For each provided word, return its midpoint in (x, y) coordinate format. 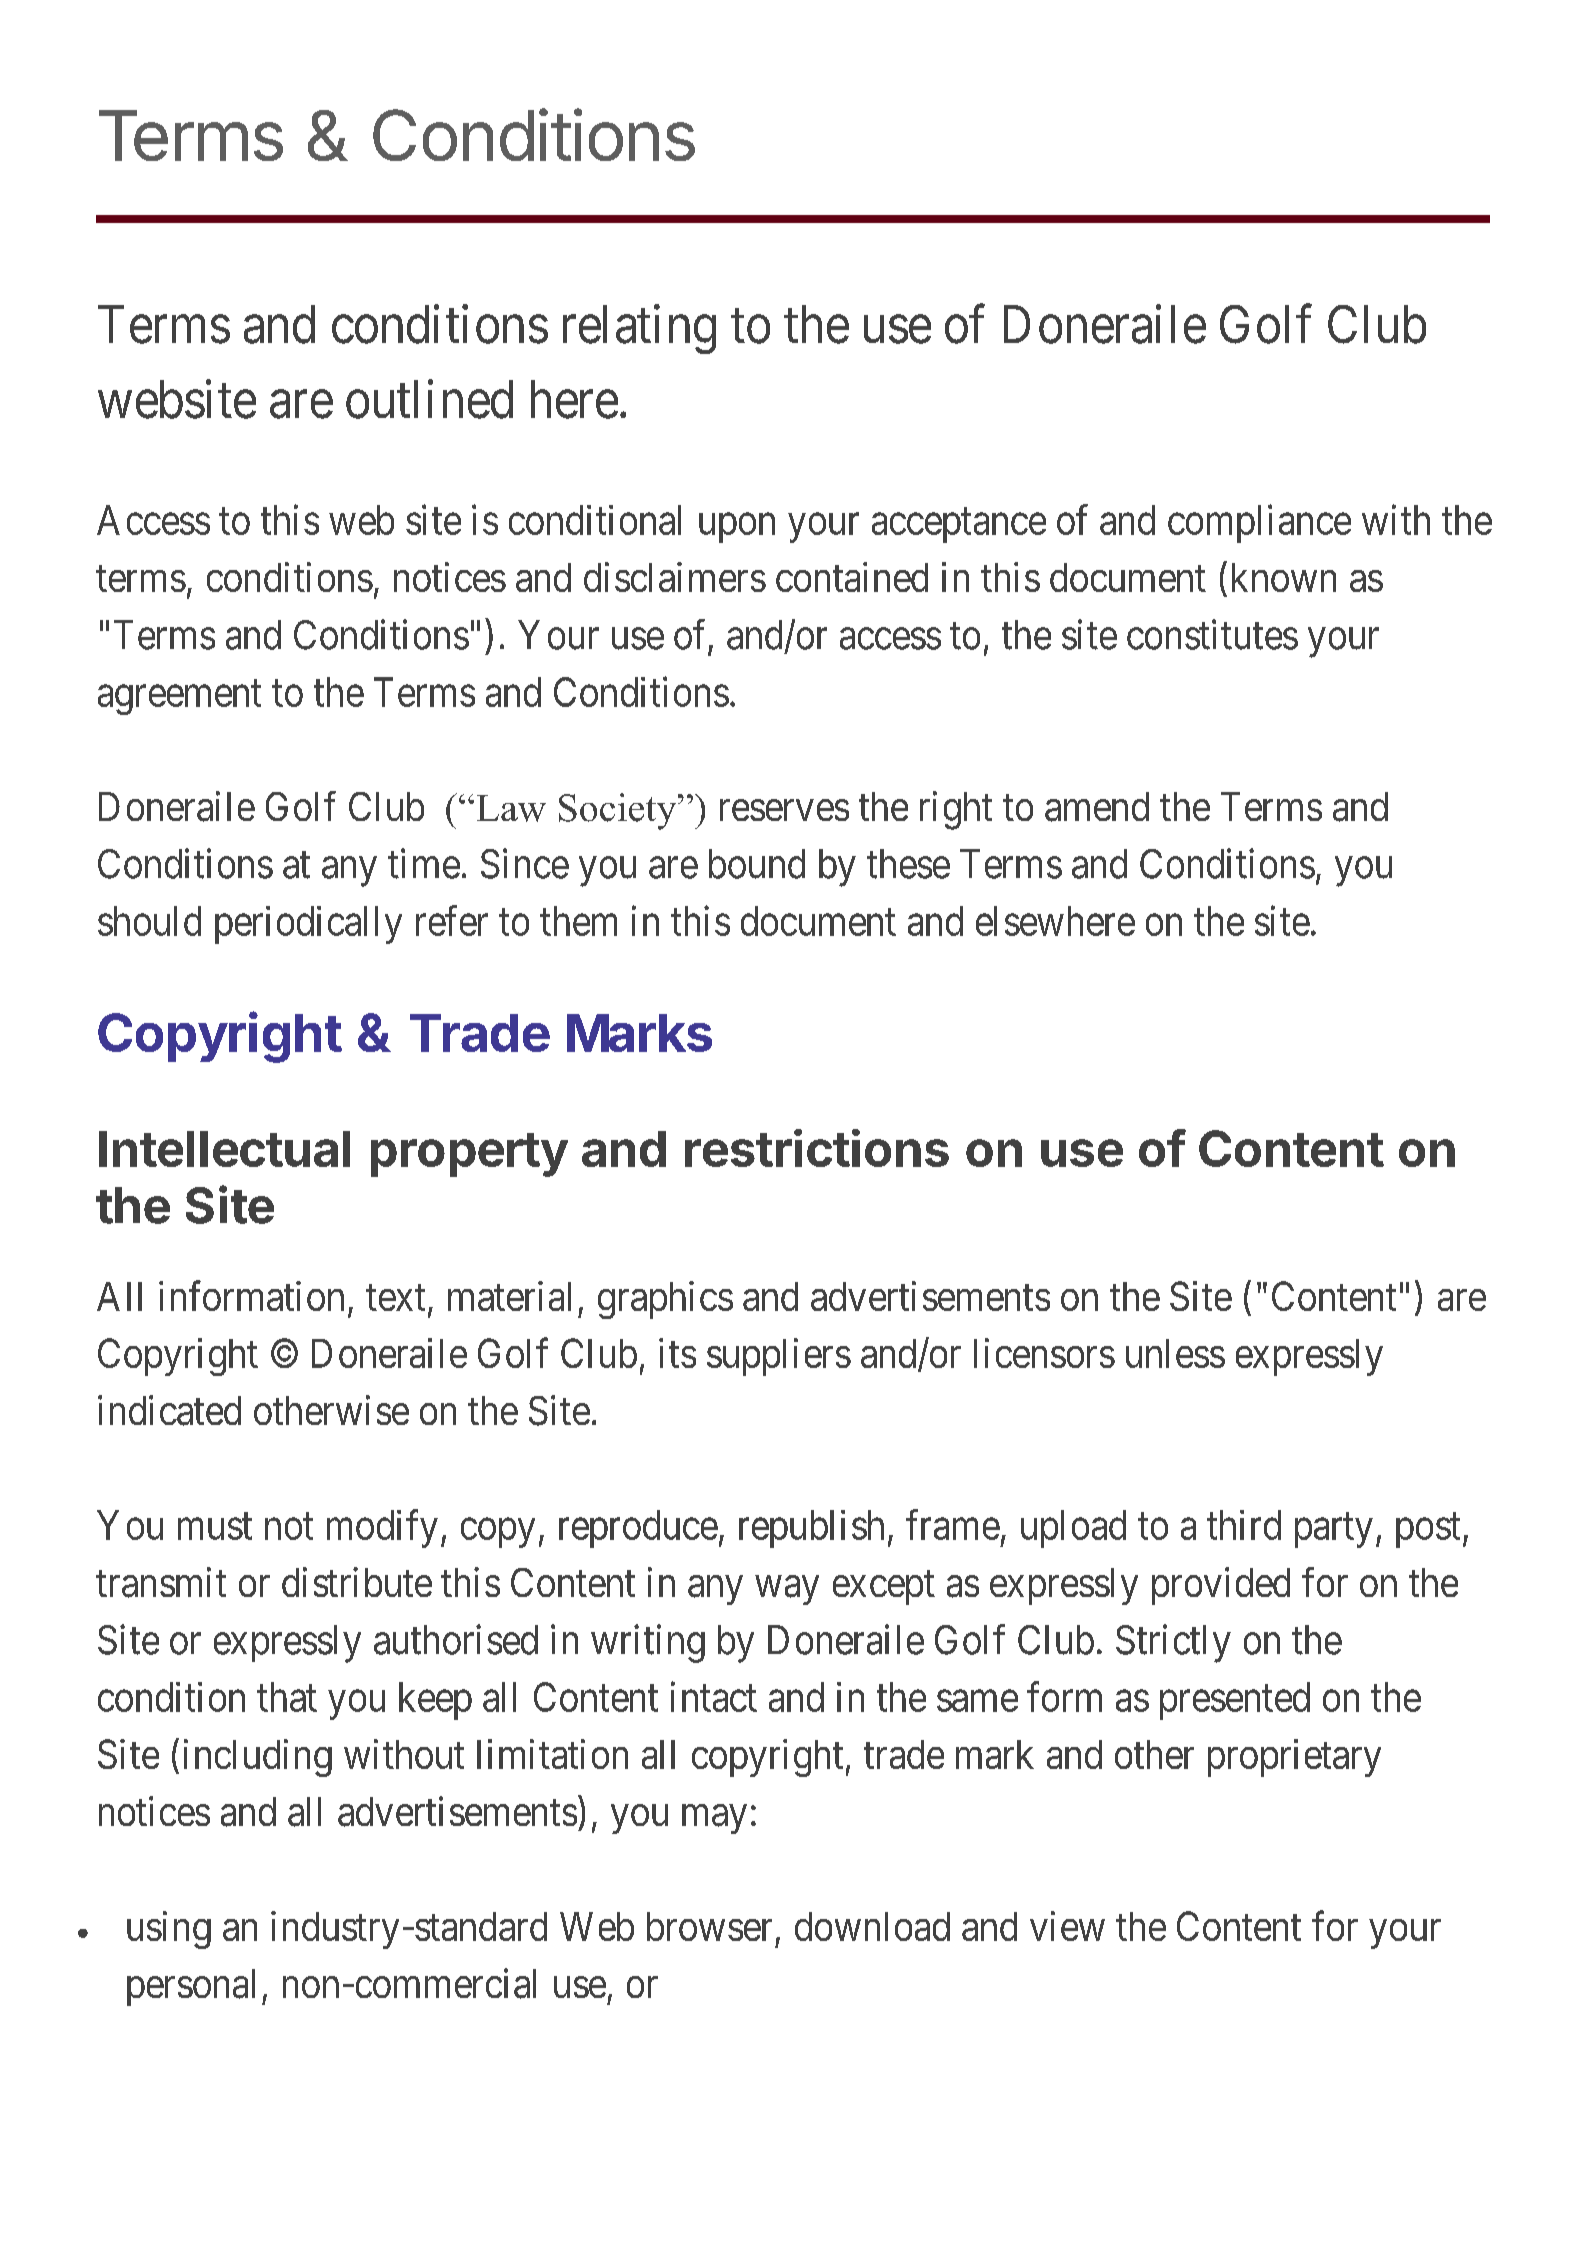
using (169, 1930)
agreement (179, 698)
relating (639, 329)
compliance (1259, 524)
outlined (429, 399)
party (1334, 1531)
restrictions (817, 1148)
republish (811, 1529)
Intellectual (224, 1149)
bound (757, 864)
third (1244, 1525)
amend (1097, 807)
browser (709, 1926)
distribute (357, 1582)
